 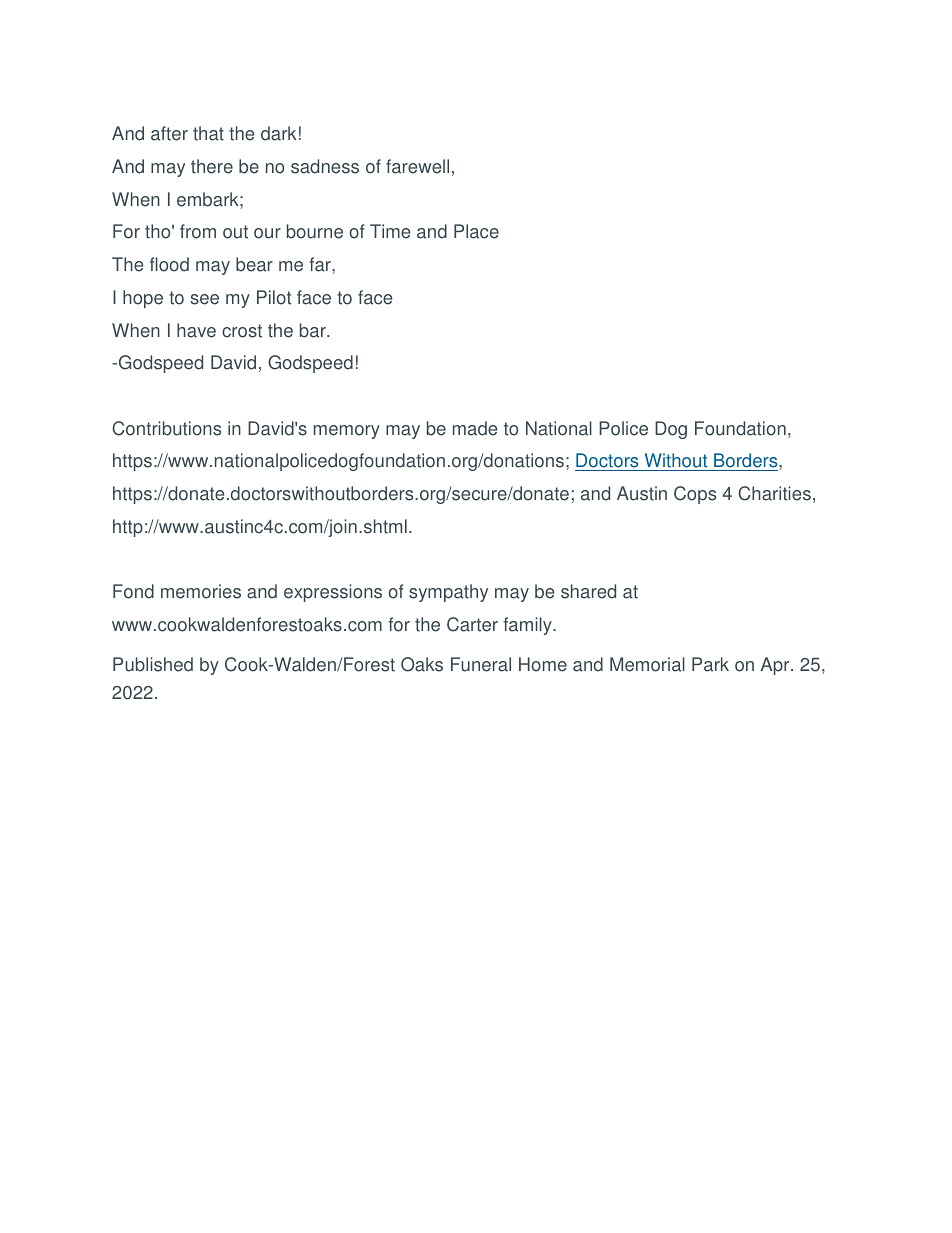 I want to click on Cops, so click(x=695, y=495).
